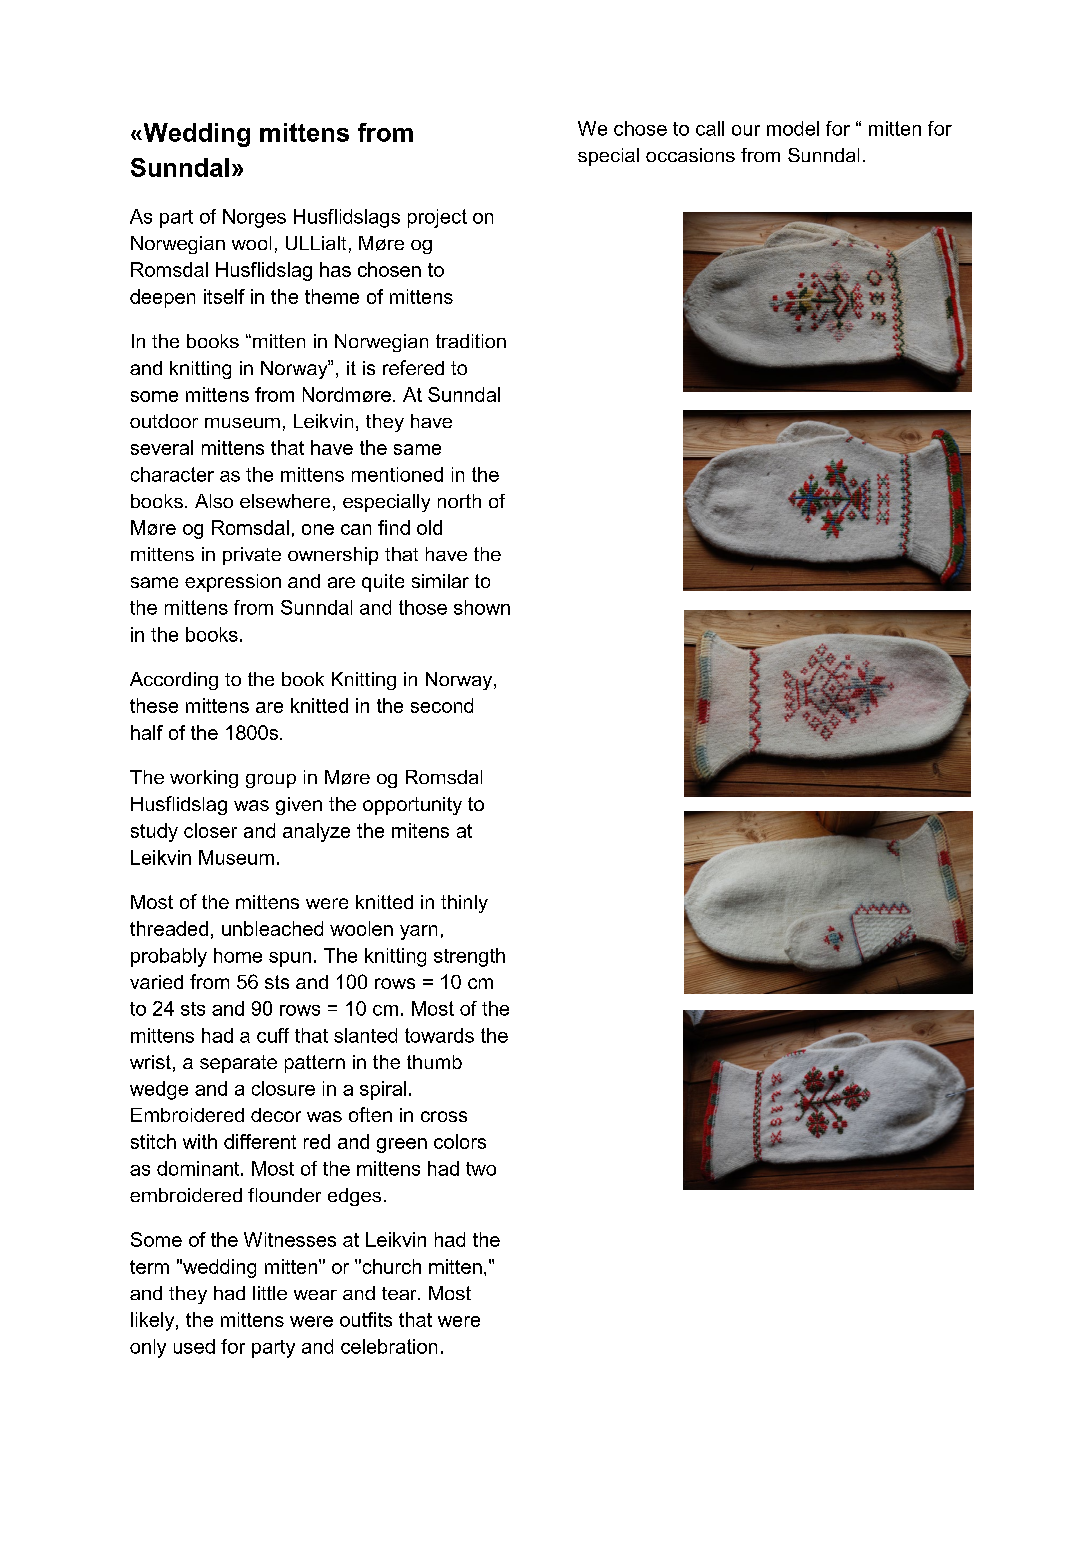 This document has height=1541, width=1090. I want to click on occasions, so click(690, 155).
